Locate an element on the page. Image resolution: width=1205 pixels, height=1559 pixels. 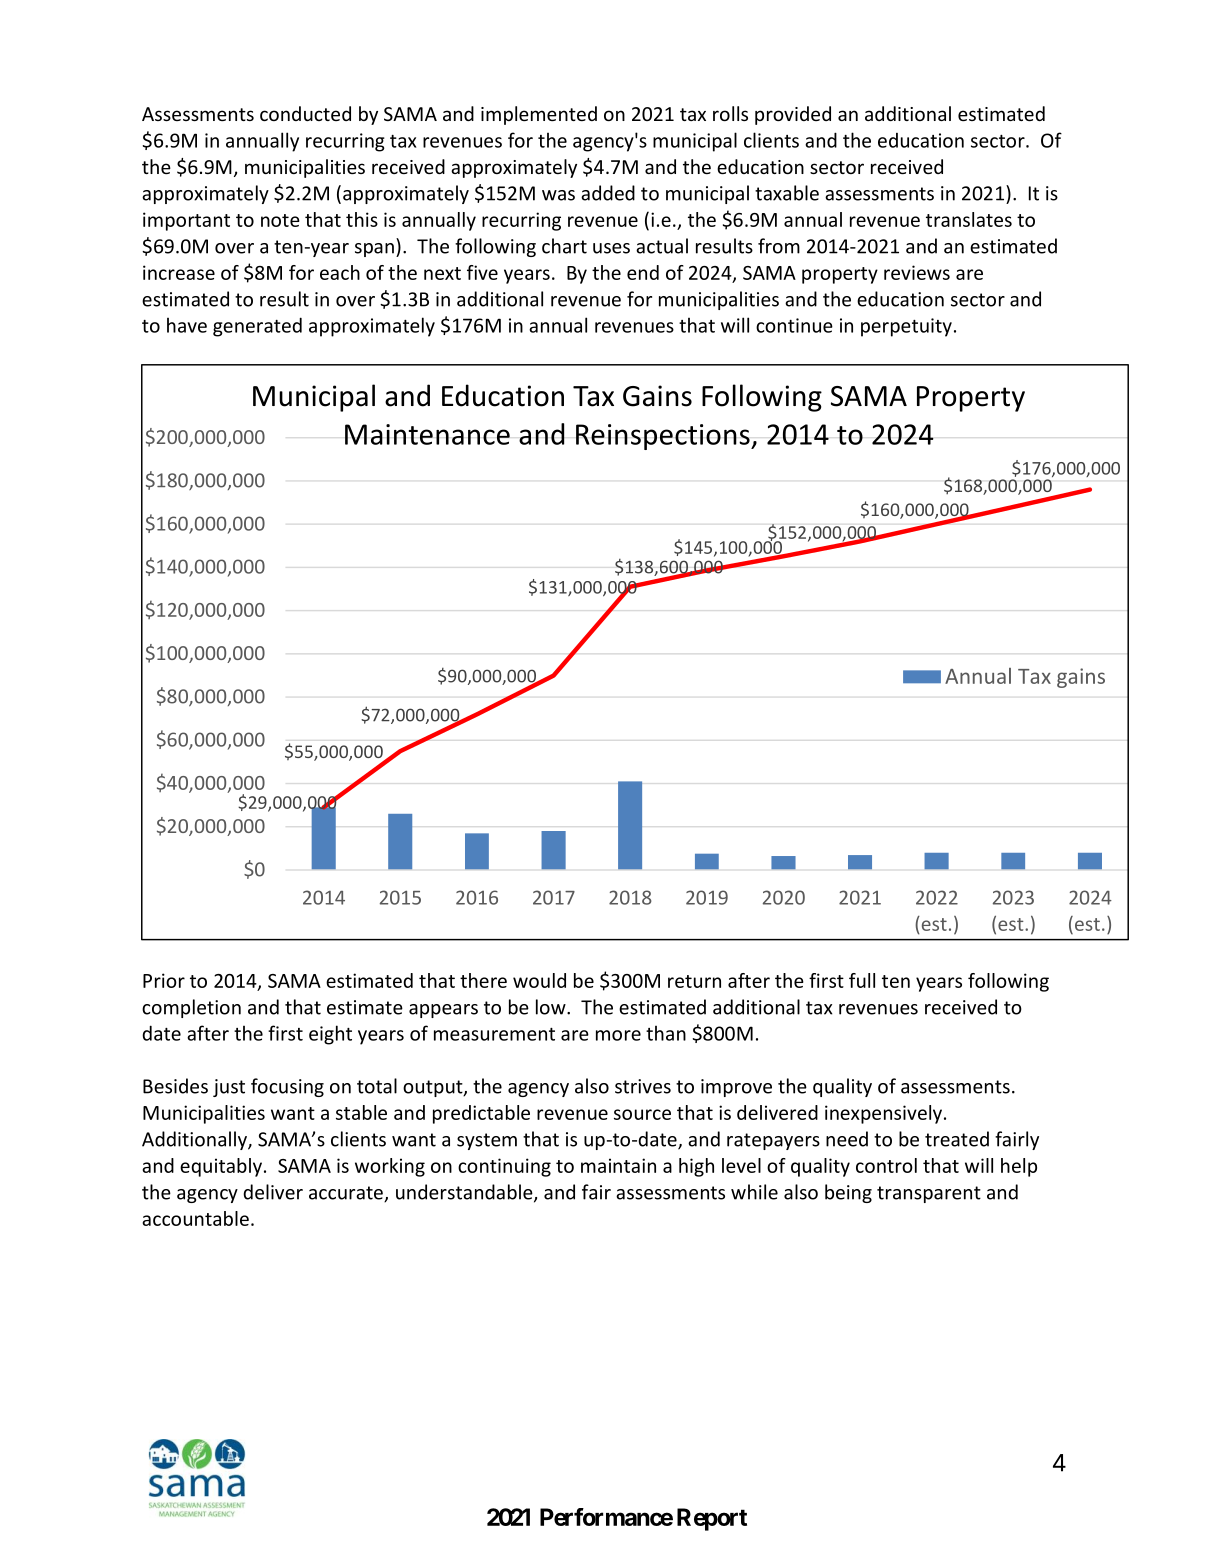
accountable is located at coordinates (195, 1218).
